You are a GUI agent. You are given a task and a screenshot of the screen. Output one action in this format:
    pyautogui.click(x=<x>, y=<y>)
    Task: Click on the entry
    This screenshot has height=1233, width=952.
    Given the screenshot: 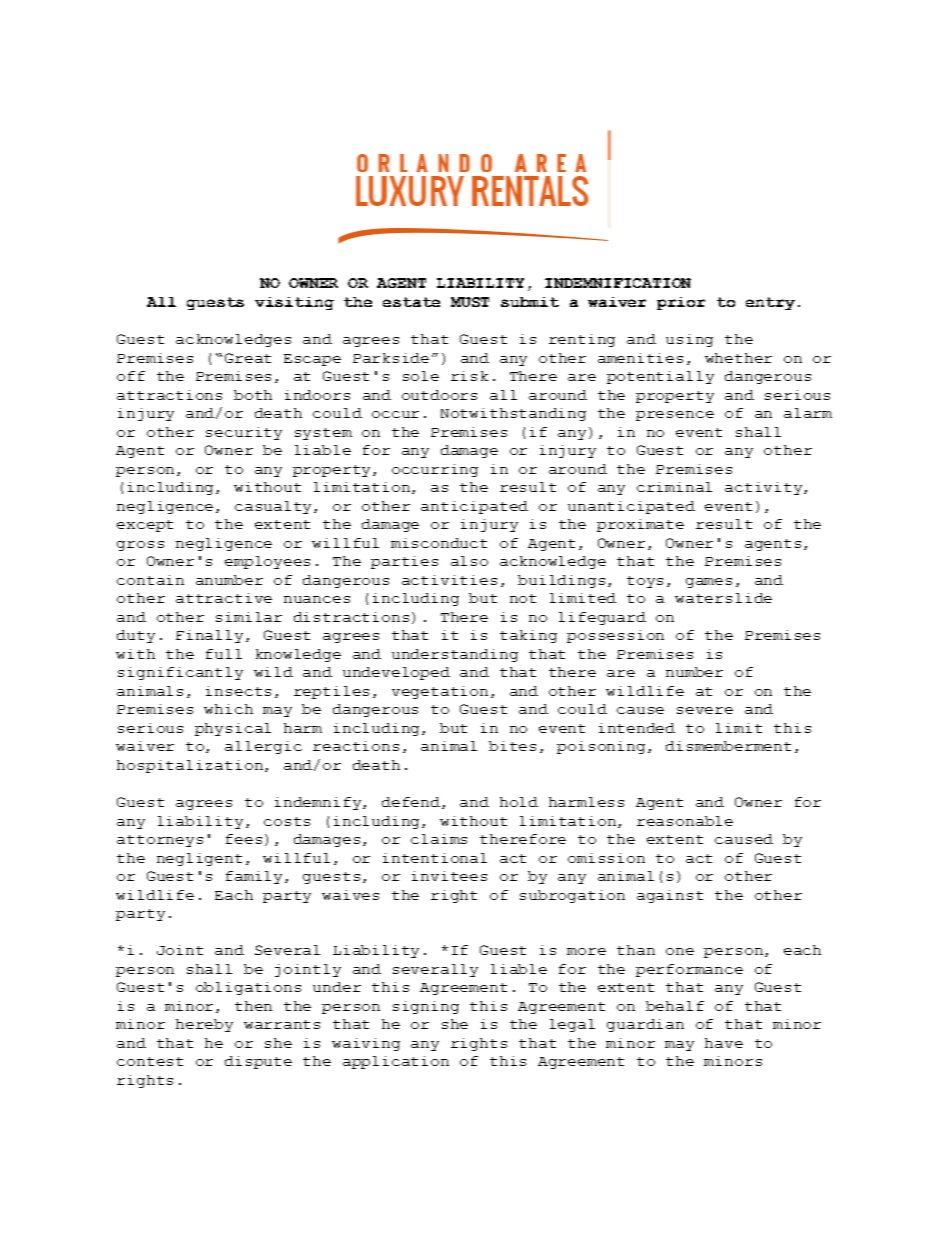 What is the action you would take?
    pyautogui.click(x=770, y=303)
